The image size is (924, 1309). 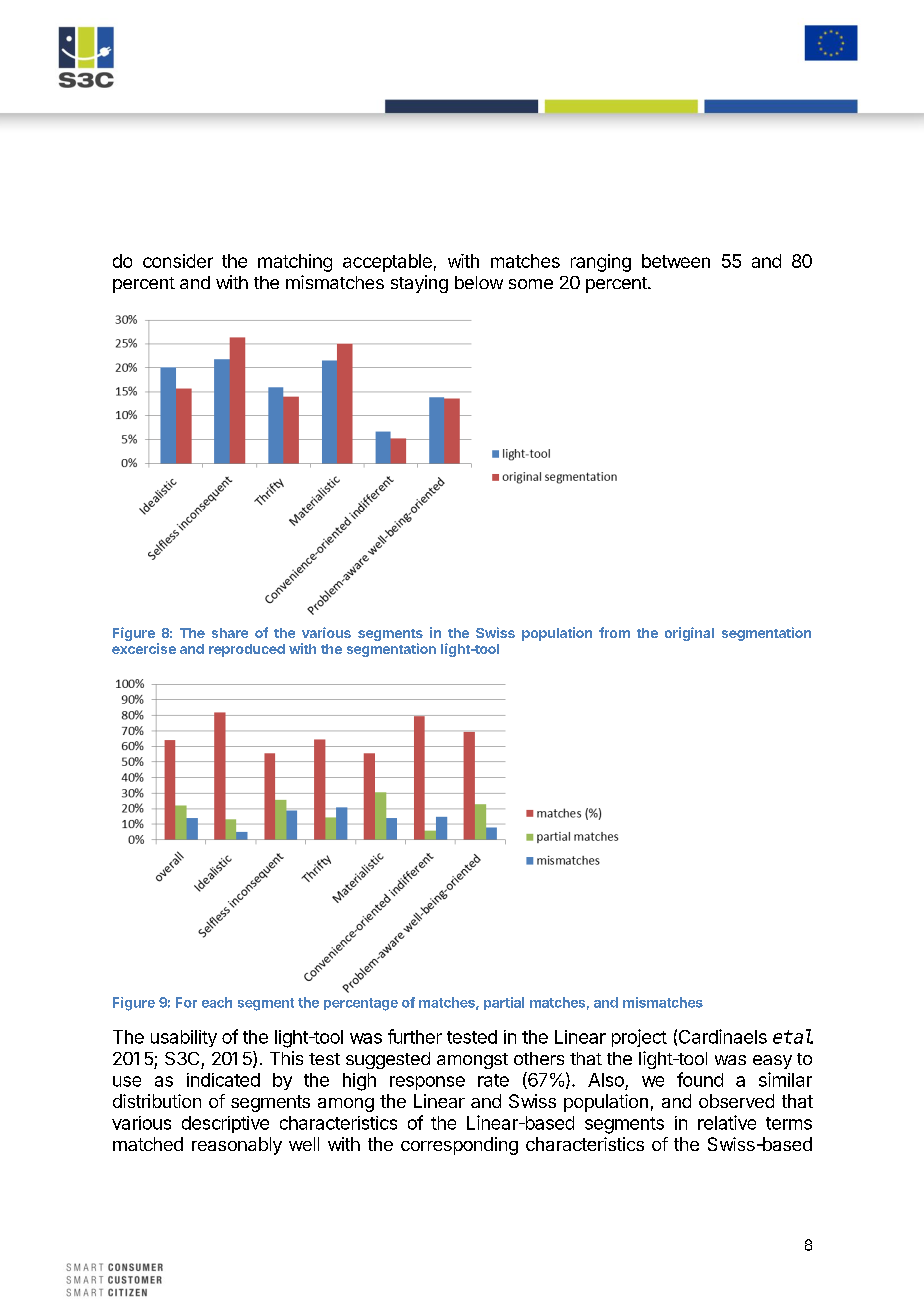 What do you see at coordinates (614, 632) in the document?
I see `from` at bounding box center [614, 632].
